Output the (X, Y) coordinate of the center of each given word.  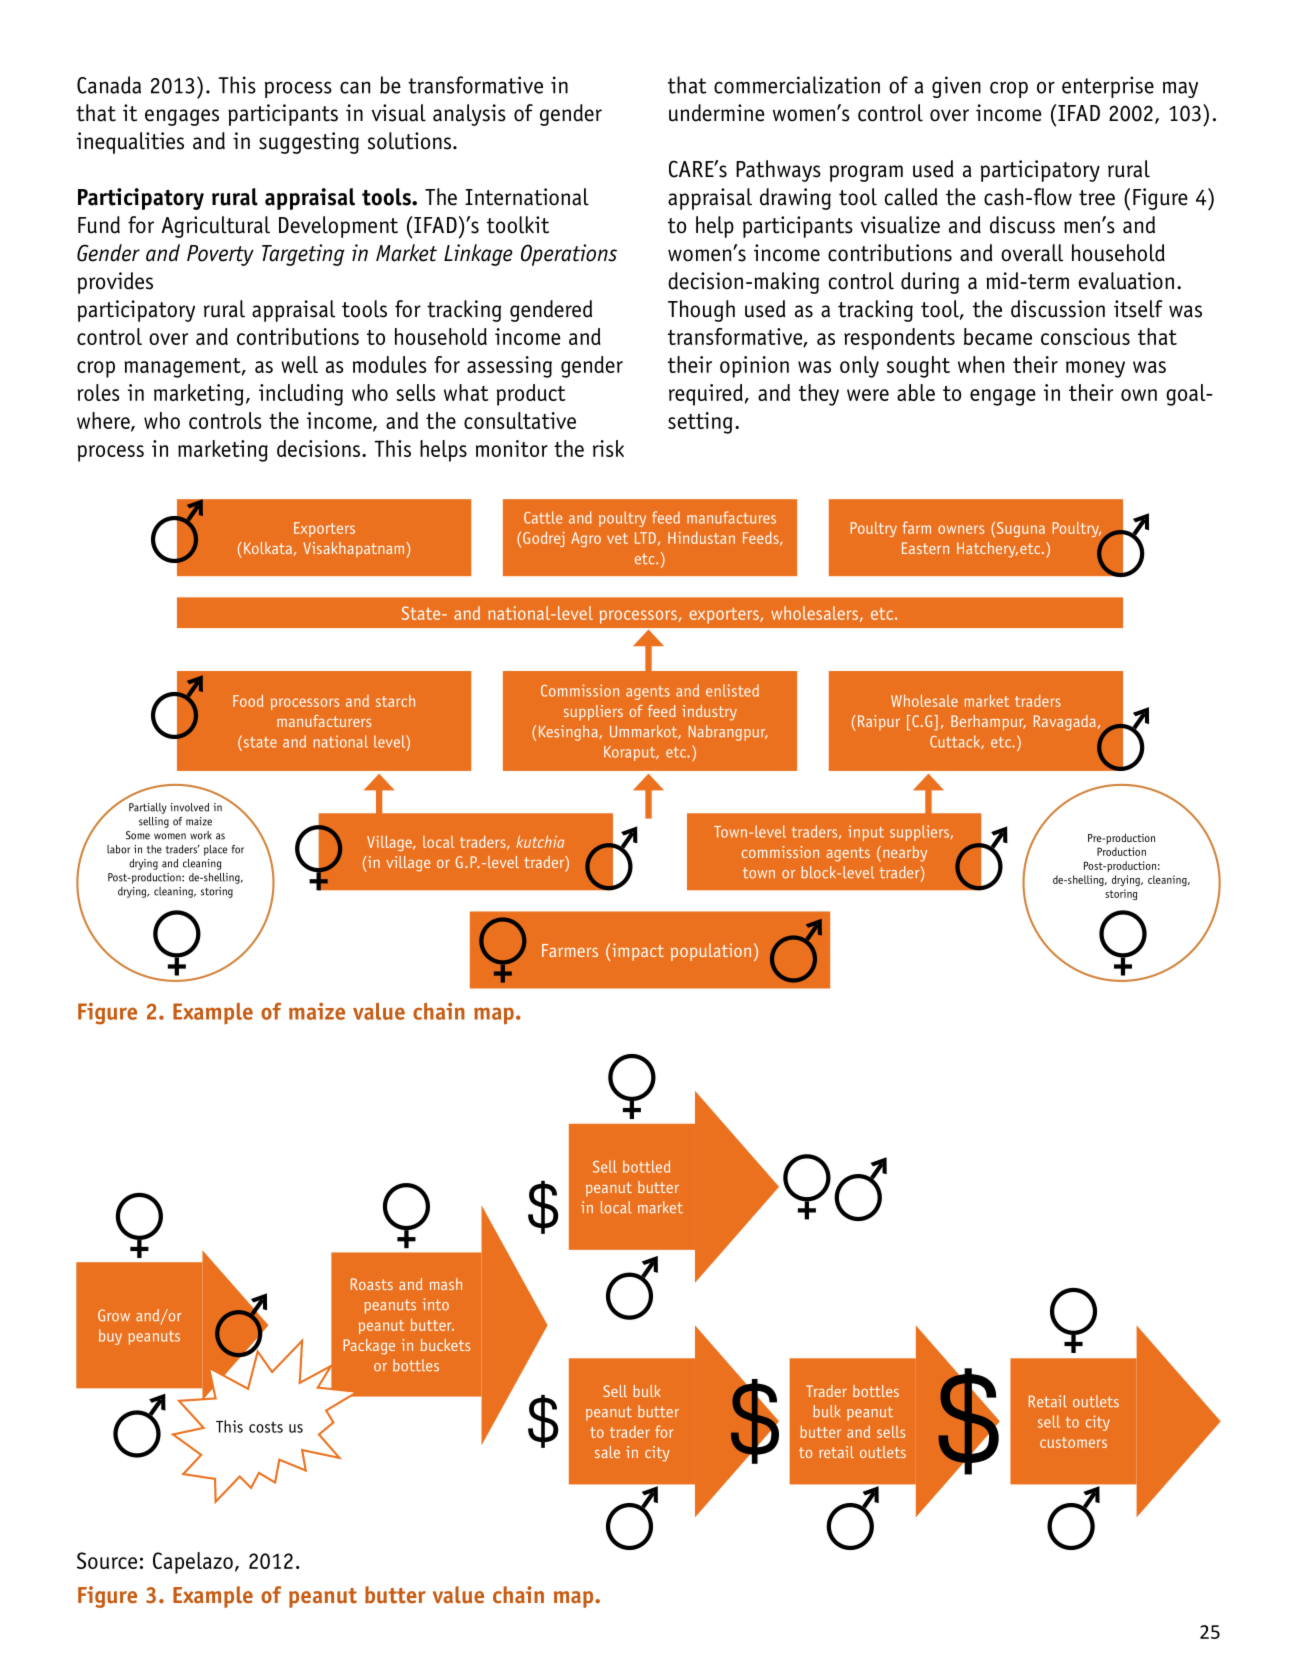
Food (248, 700)
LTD (645, 538)
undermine (716, 113)
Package (369, 1347)
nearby (905, 854)
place (215, 850)
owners (961, 529)
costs (266, 1427)
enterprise (1108, 87)
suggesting (309, 143)
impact (638, 952)
